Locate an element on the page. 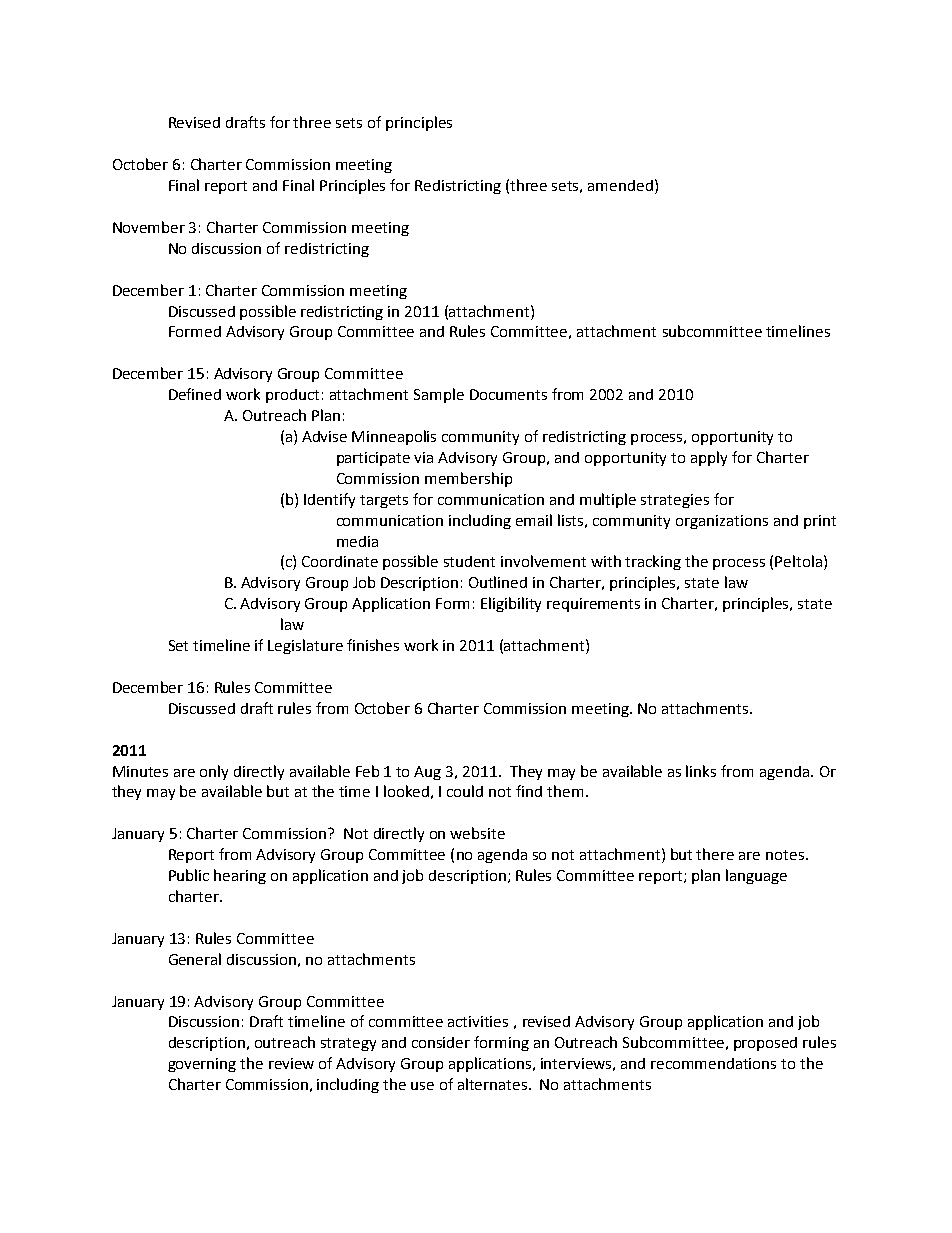 The width and height of the page is (952, 1233). amended is located at coordinates (620, 185).
